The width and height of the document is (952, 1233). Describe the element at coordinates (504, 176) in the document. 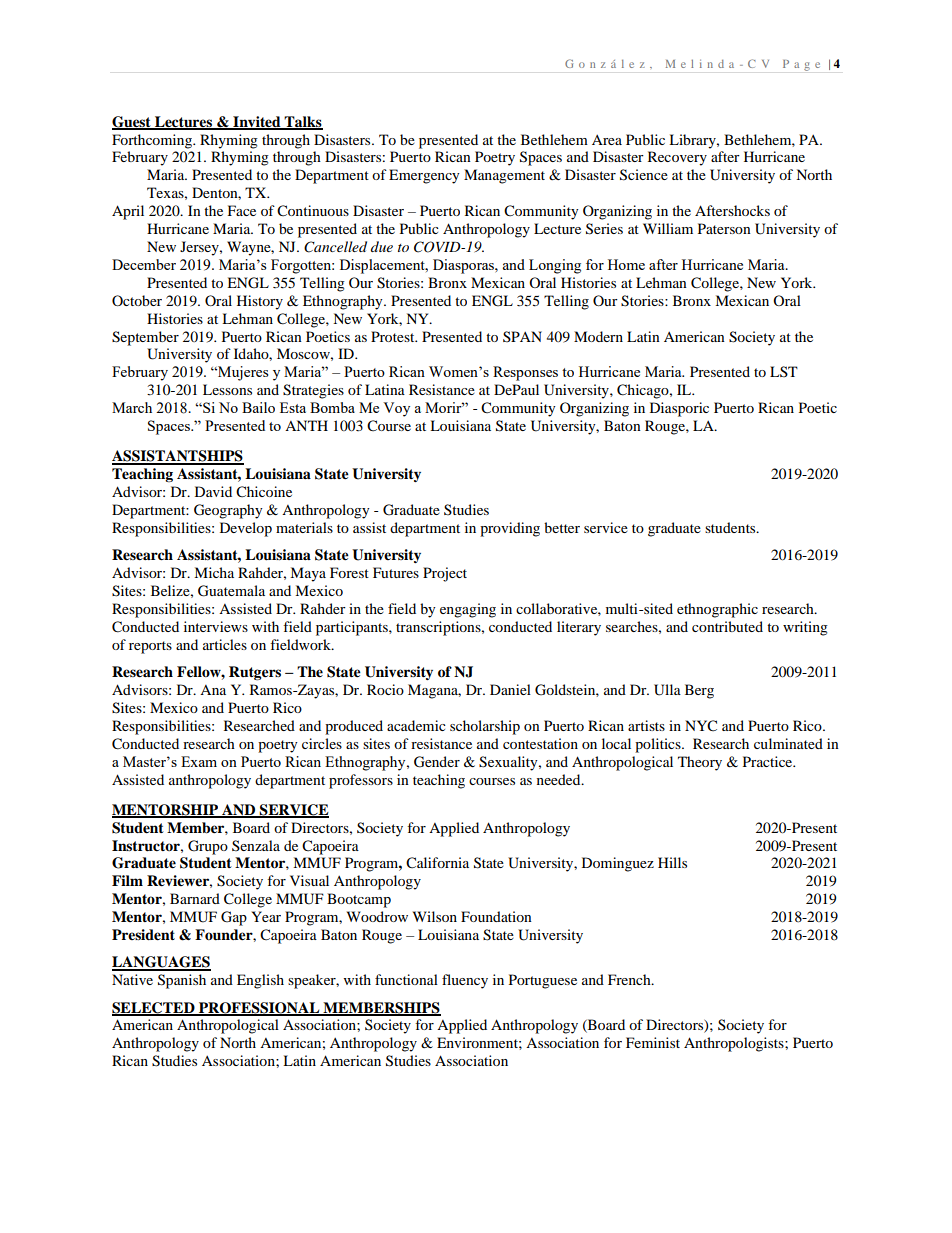

I see `Management` at that location.
